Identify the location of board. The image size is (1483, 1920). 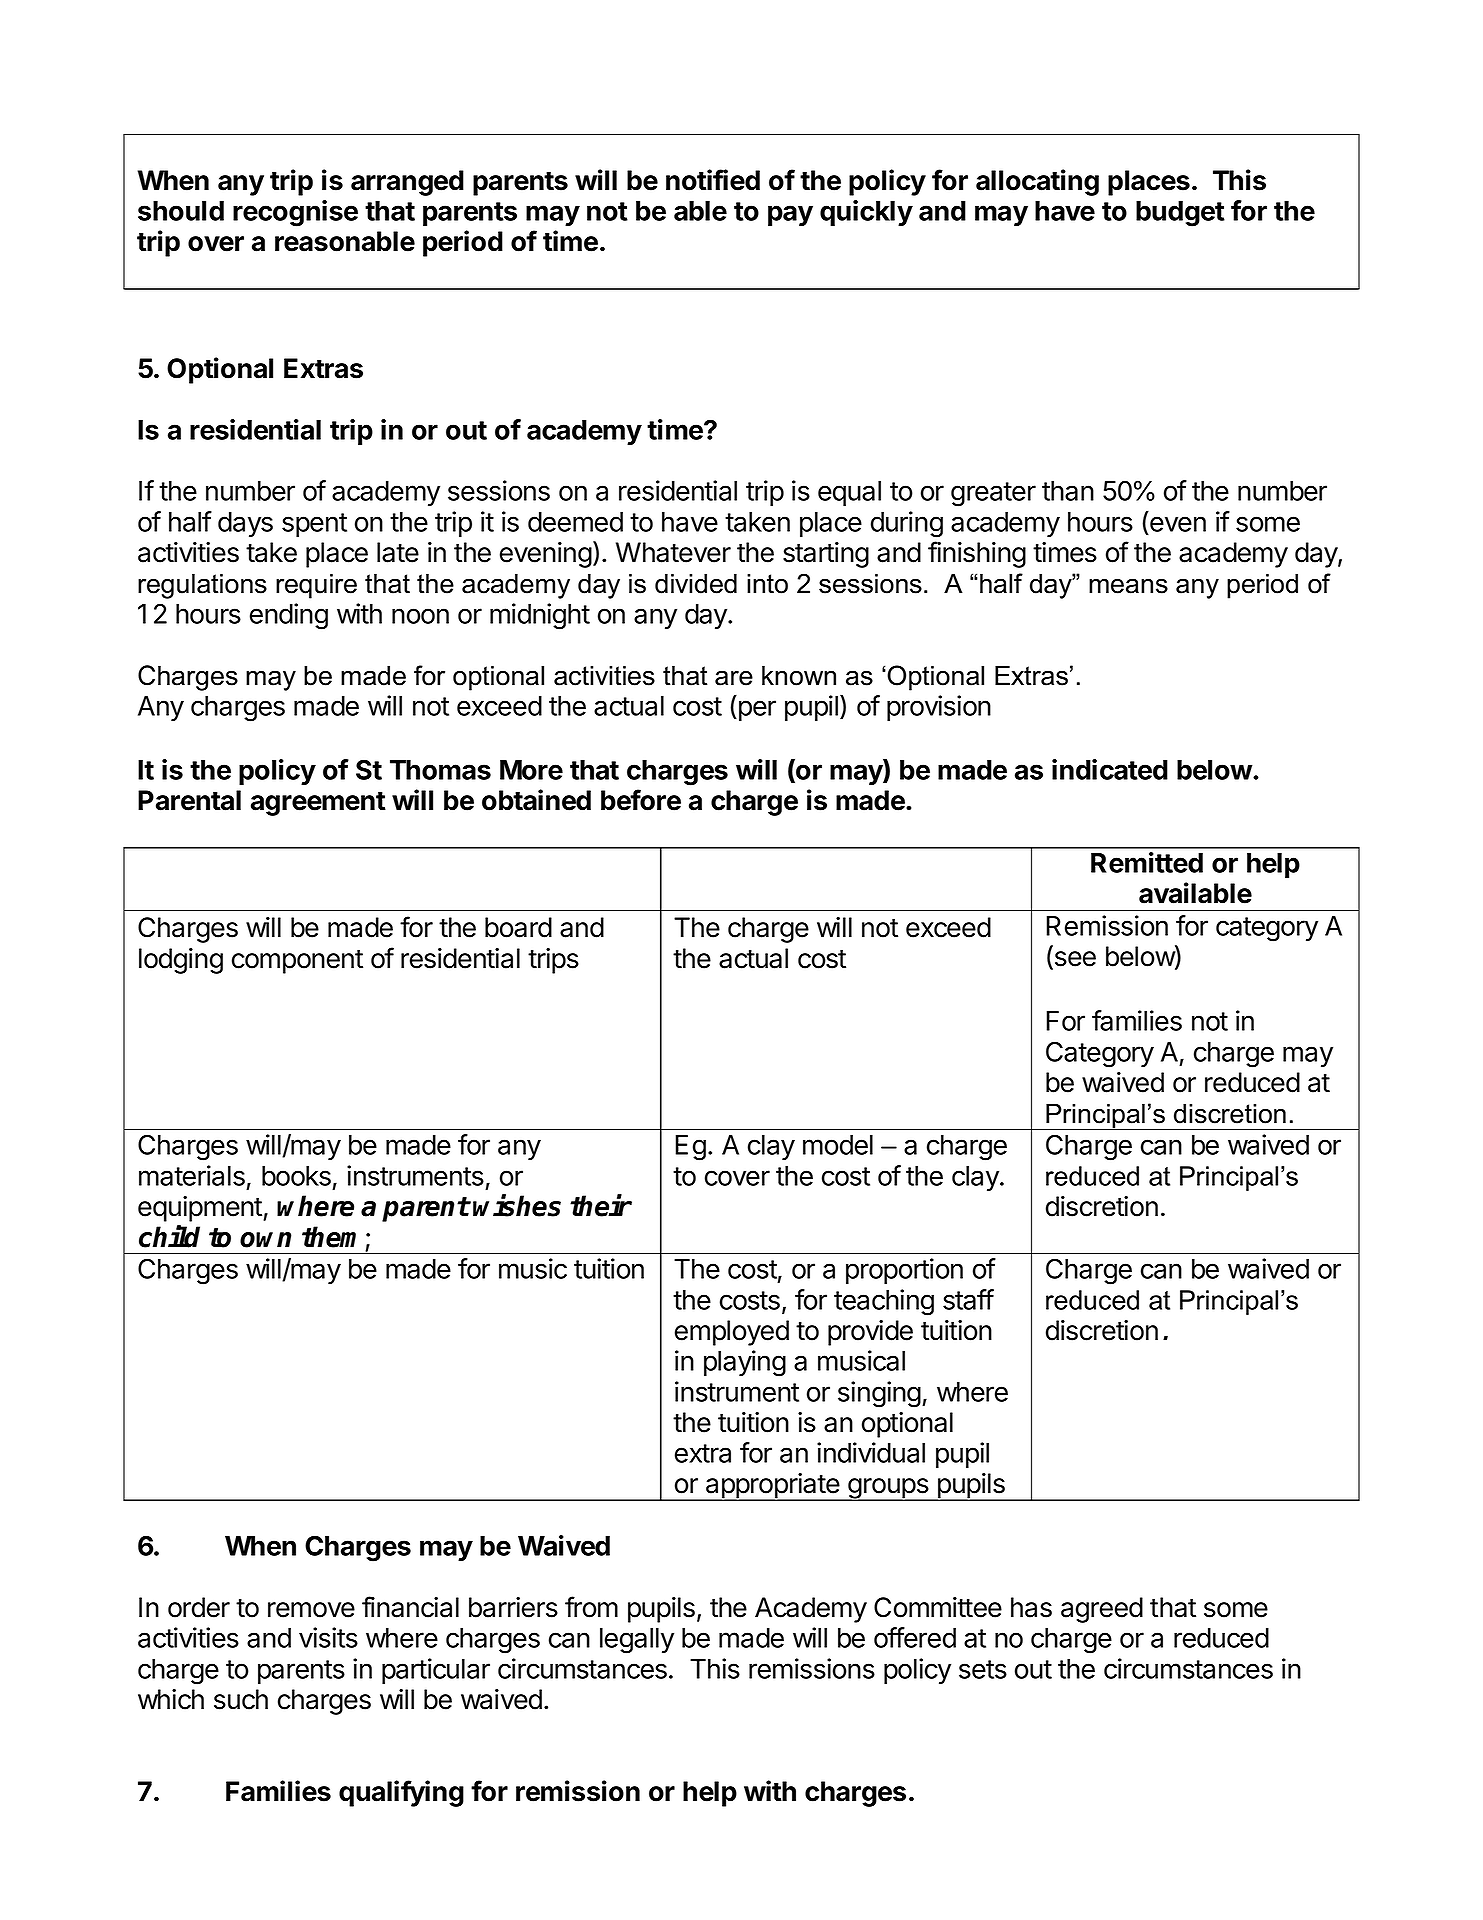
(518, 927).
